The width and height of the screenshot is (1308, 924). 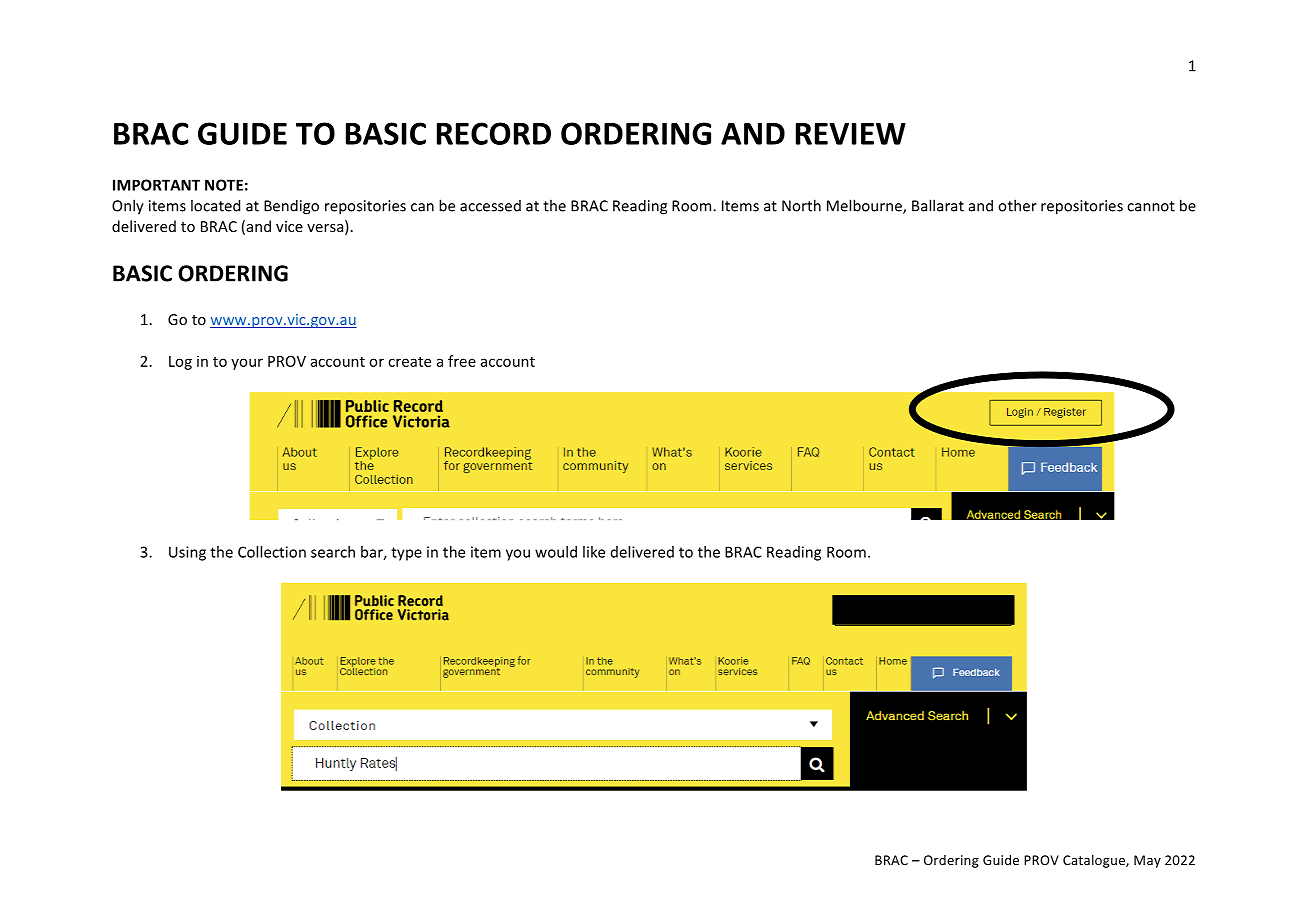 I want to click on NOTE, so click(x=224, y=185).
